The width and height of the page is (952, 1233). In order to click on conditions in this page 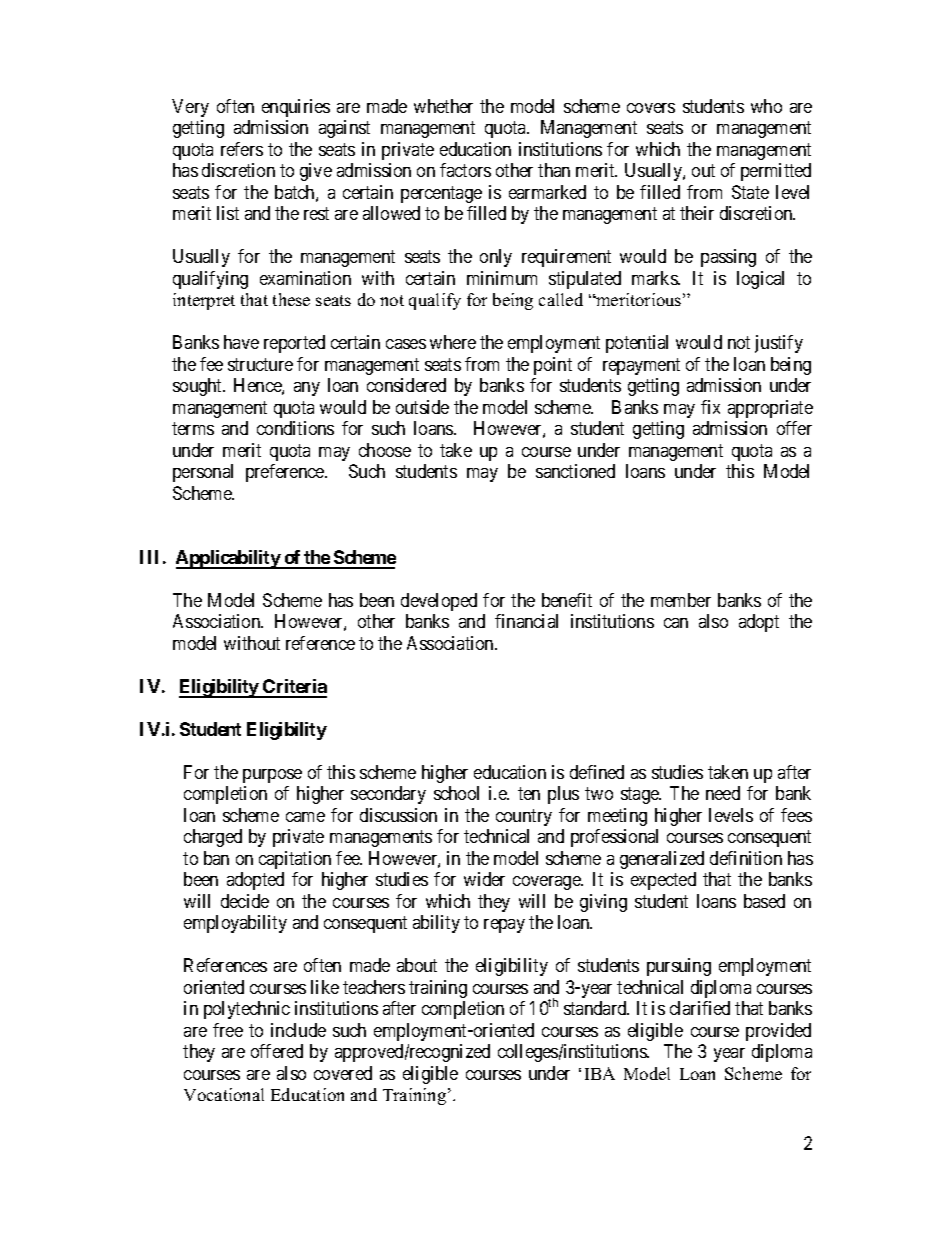, I will do `click(295, 428)`.
